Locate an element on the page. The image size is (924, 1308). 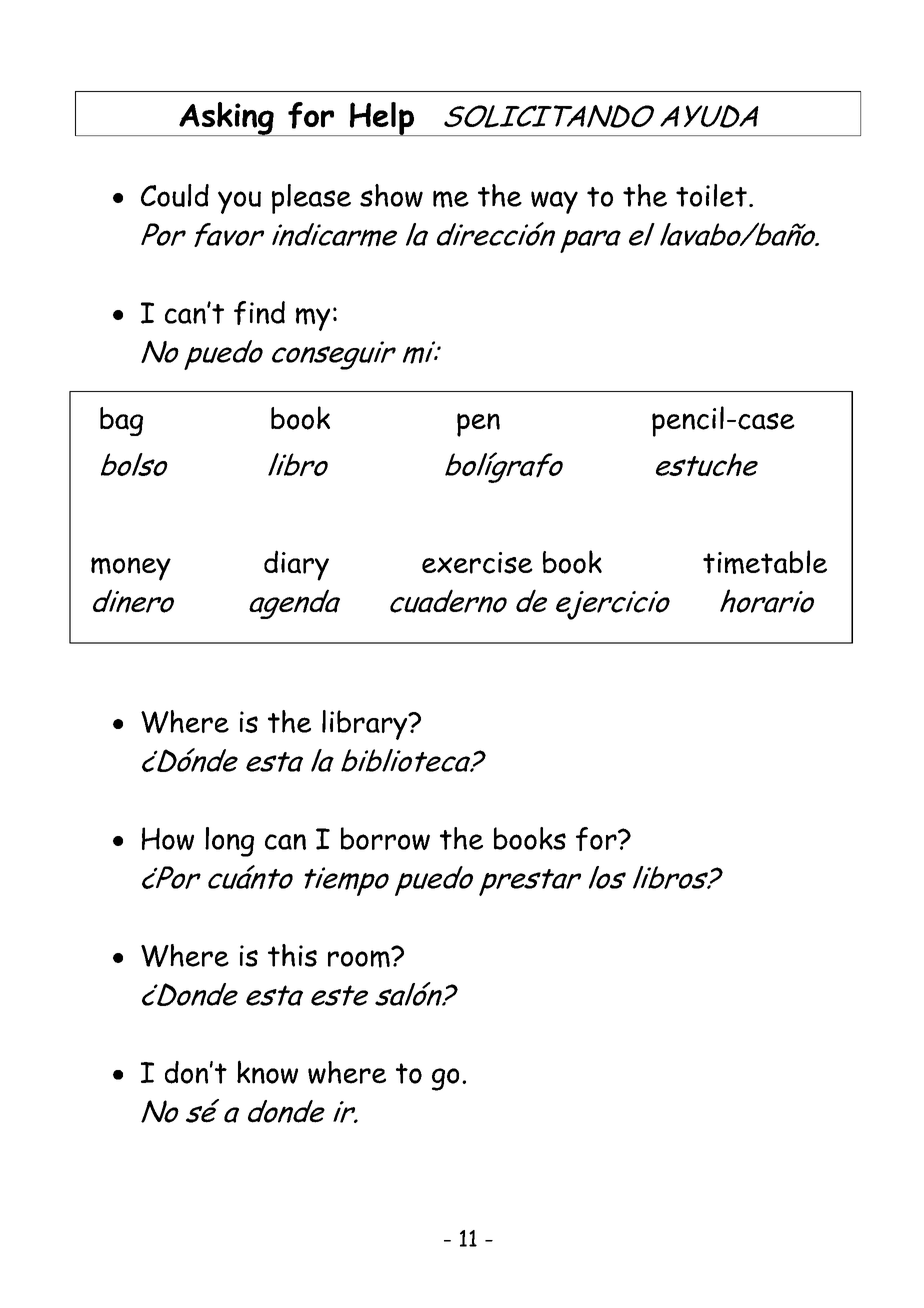
know is located at coordinates (267, 1072).
